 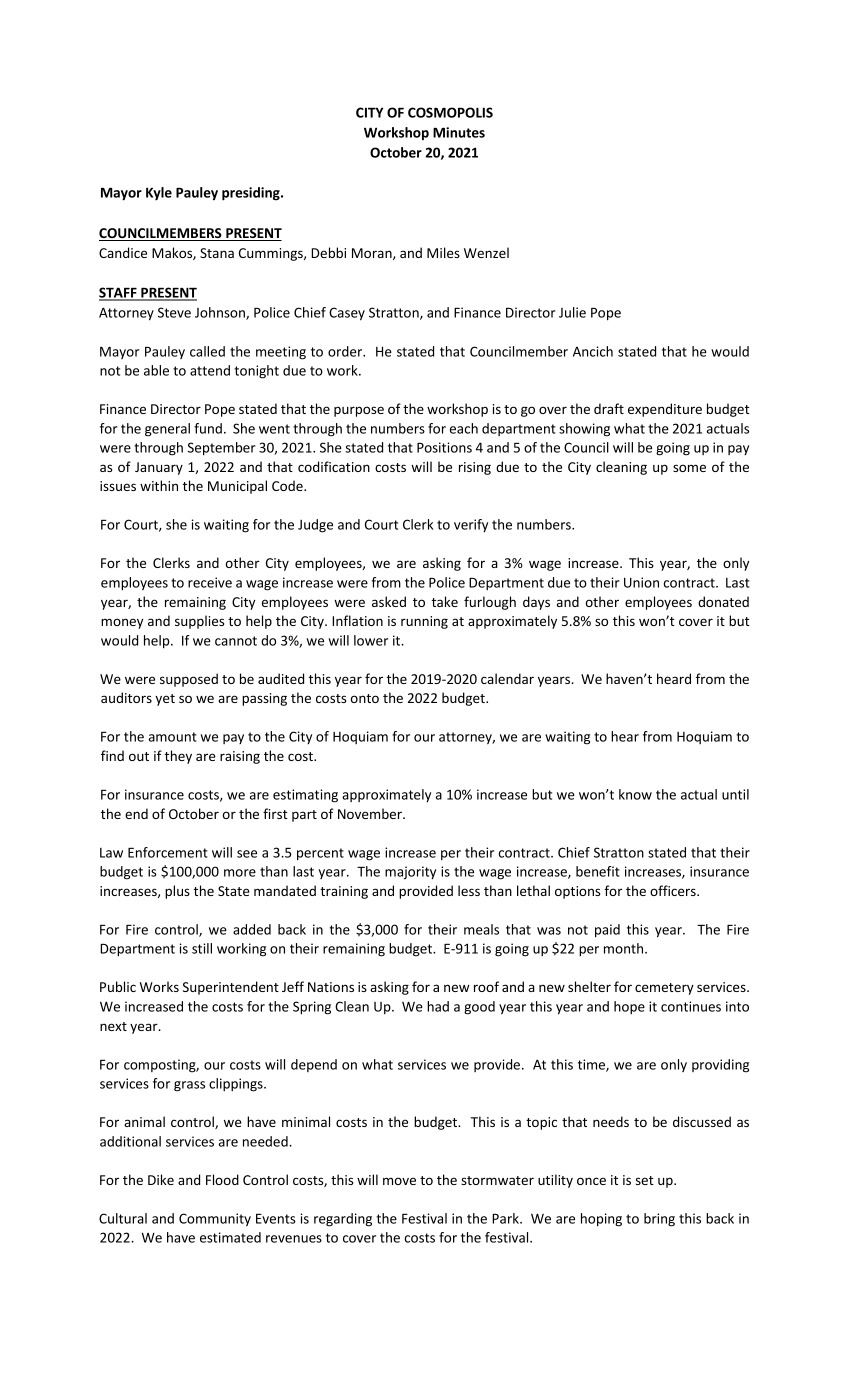 What do you see at coordinates (178, 757) in the image?
I see `they` at bounding box center [178, 757].
